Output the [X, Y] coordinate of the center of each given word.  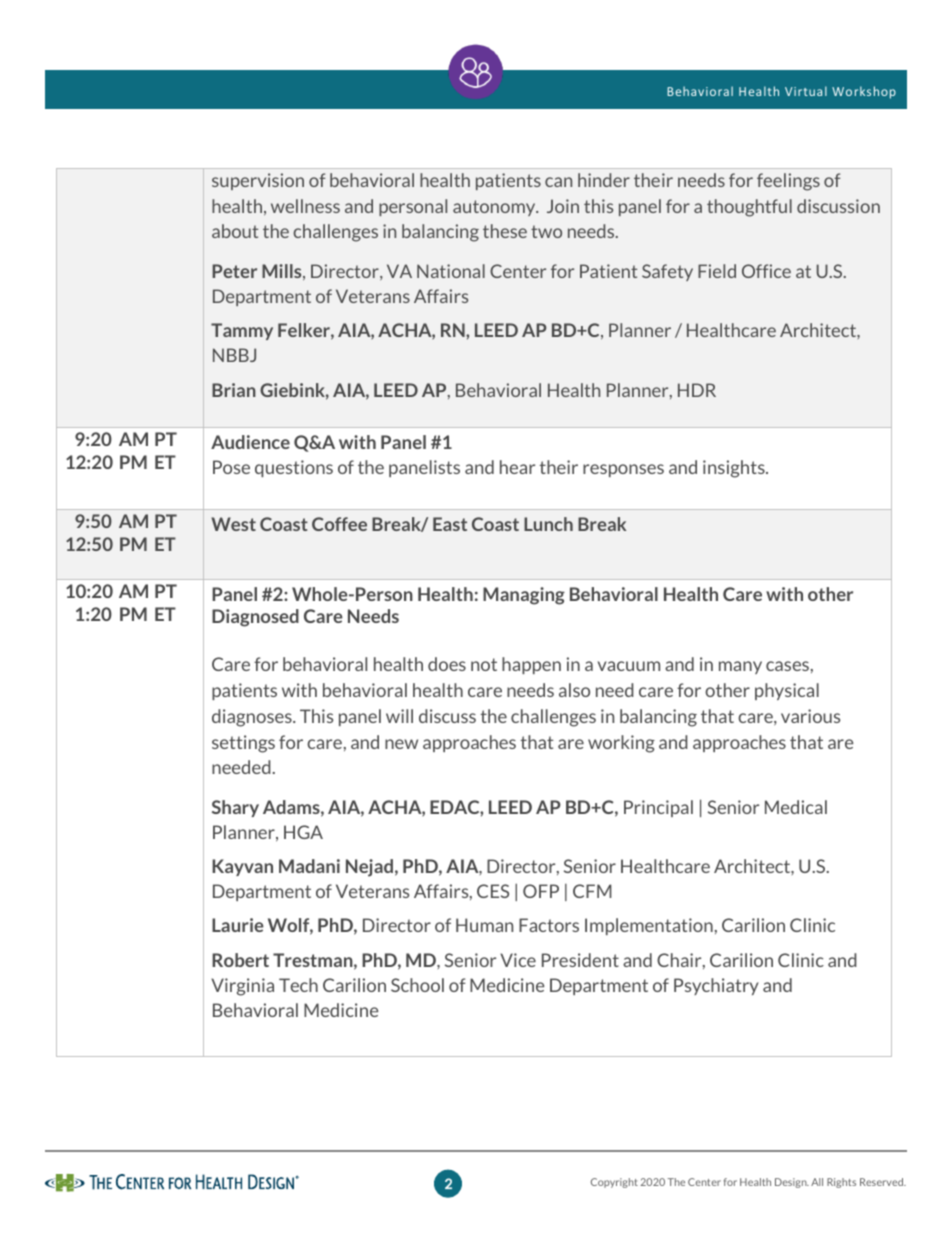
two [546, 231]
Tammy [242, 331]
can [558, 182]
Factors [549, 925]
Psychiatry [716, 986]
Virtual [806, 91]
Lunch [548, 524]
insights [735, 469]
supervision [258, 181]
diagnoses [253, 718]
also [574, 690]
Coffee [339, 524]
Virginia [242, 987]
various [810, 716]
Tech [298, 985]
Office [766, 271]
